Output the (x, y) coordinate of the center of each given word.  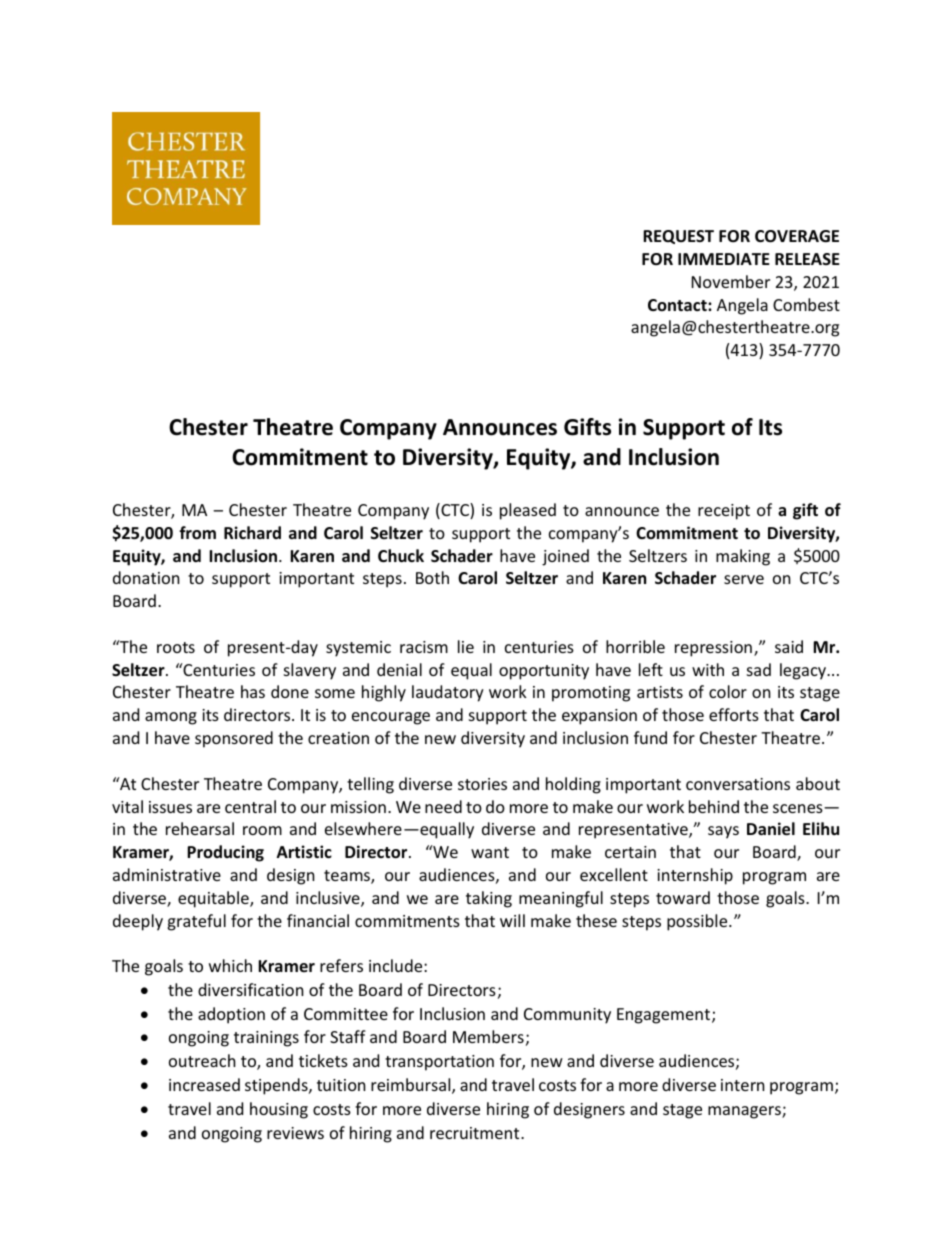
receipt (724, 512)
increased (204, 1084)
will (512, 920)
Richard (252, 532)
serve (744, 579)
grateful (196, 922)
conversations (738, 784)
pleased (528, 511)
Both (432, 577)
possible (698, 922)
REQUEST (678, 237)
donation (146, 577)
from (197, 533)
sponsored (234, 739)
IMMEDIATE (724, 259)
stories (482, 784)
